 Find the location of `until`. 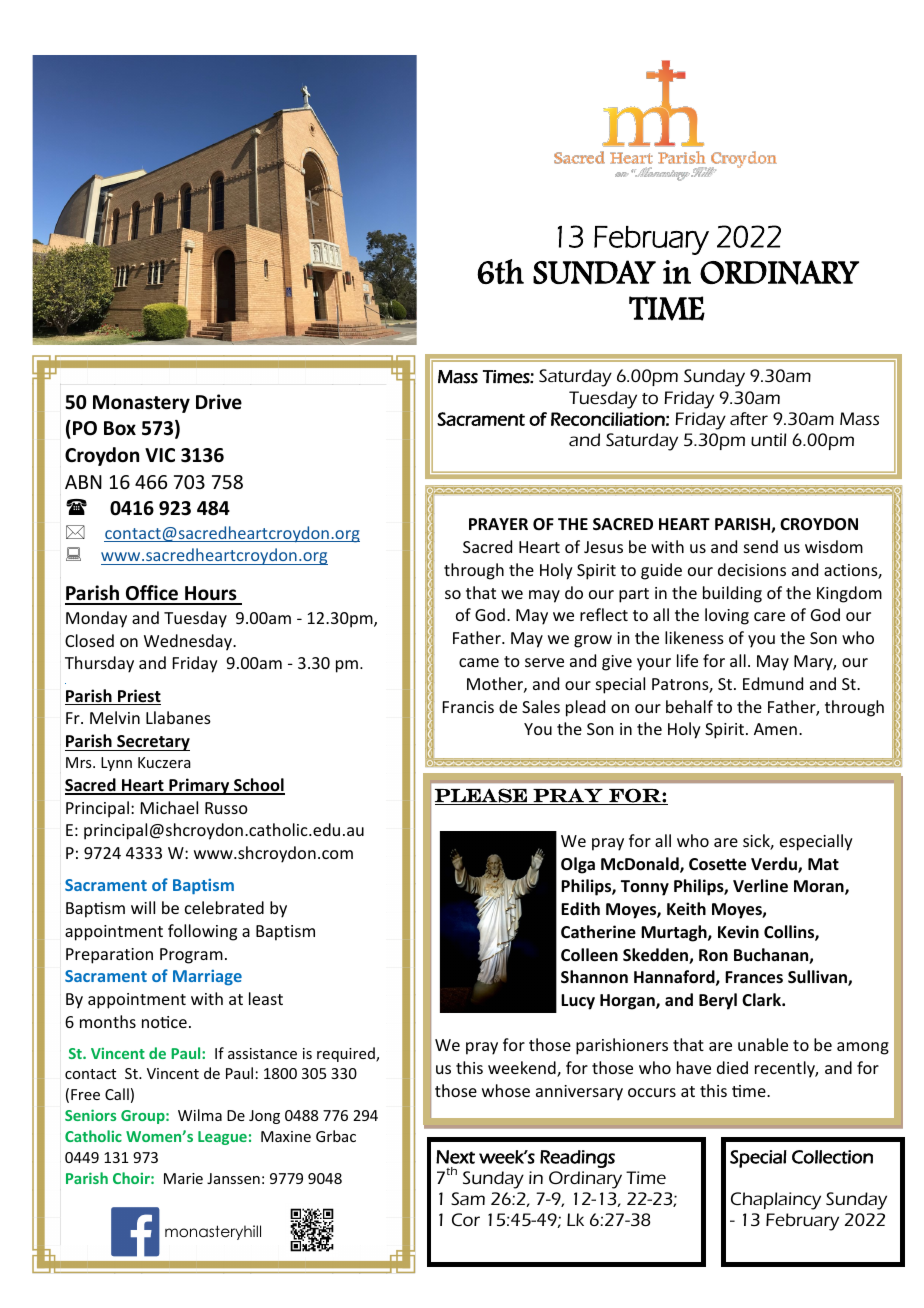

until is located at coordinates (768, 439).
